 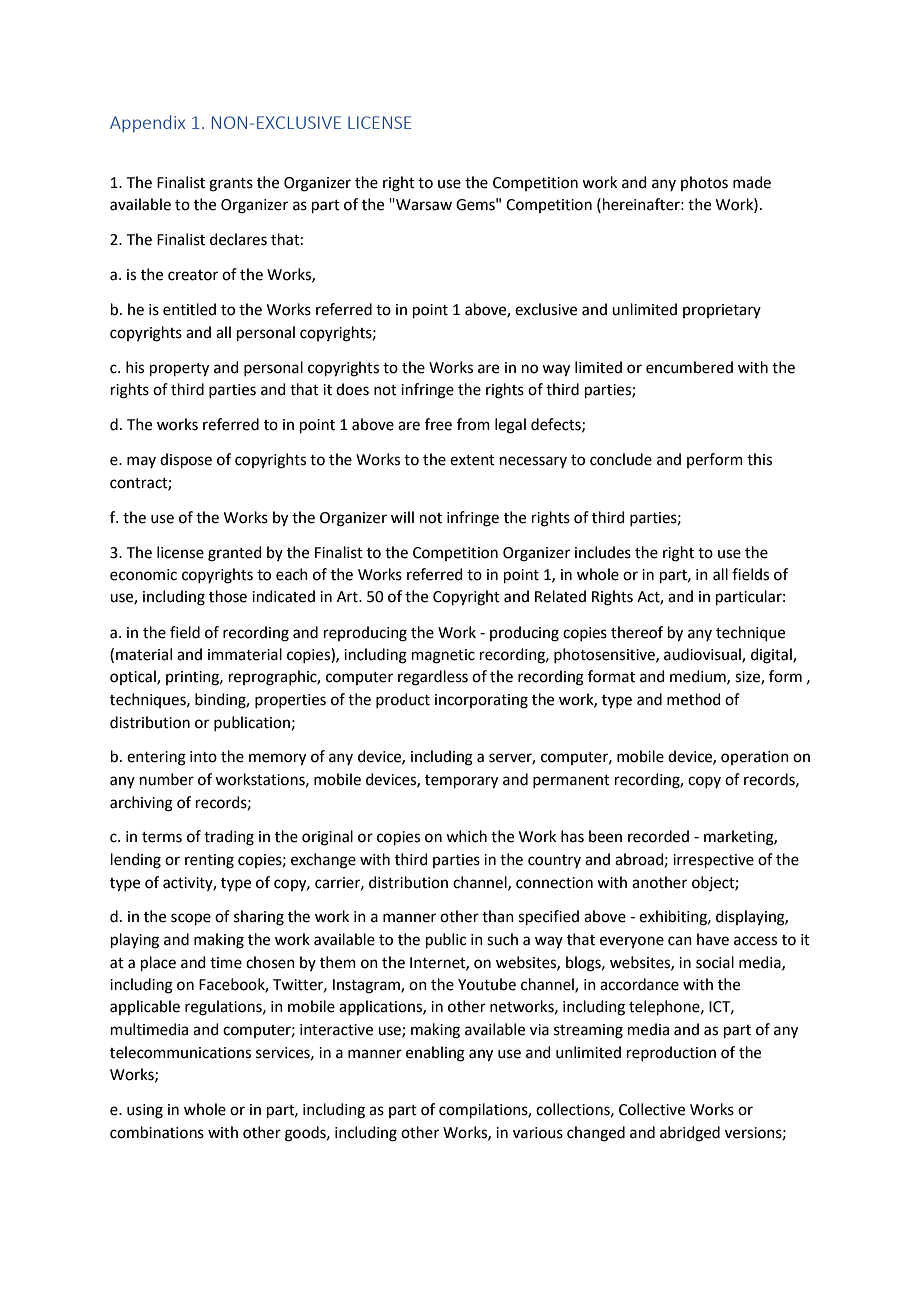 What do you see at coordinates (238, 239) in the screenshot?
I see `declares` at bounding box center [238, 239].
